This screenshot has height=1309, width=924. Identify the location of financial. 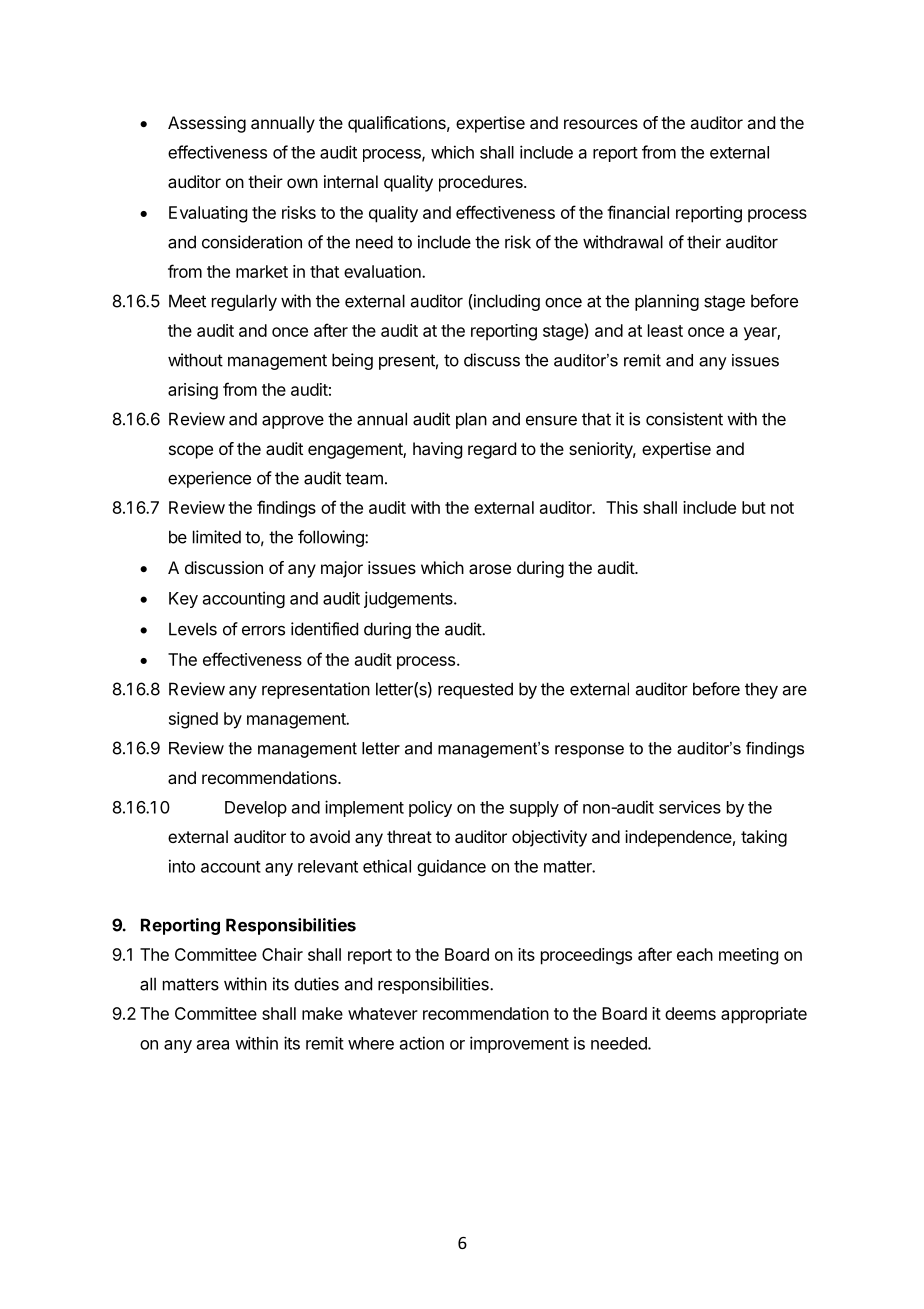
(638, 212).
